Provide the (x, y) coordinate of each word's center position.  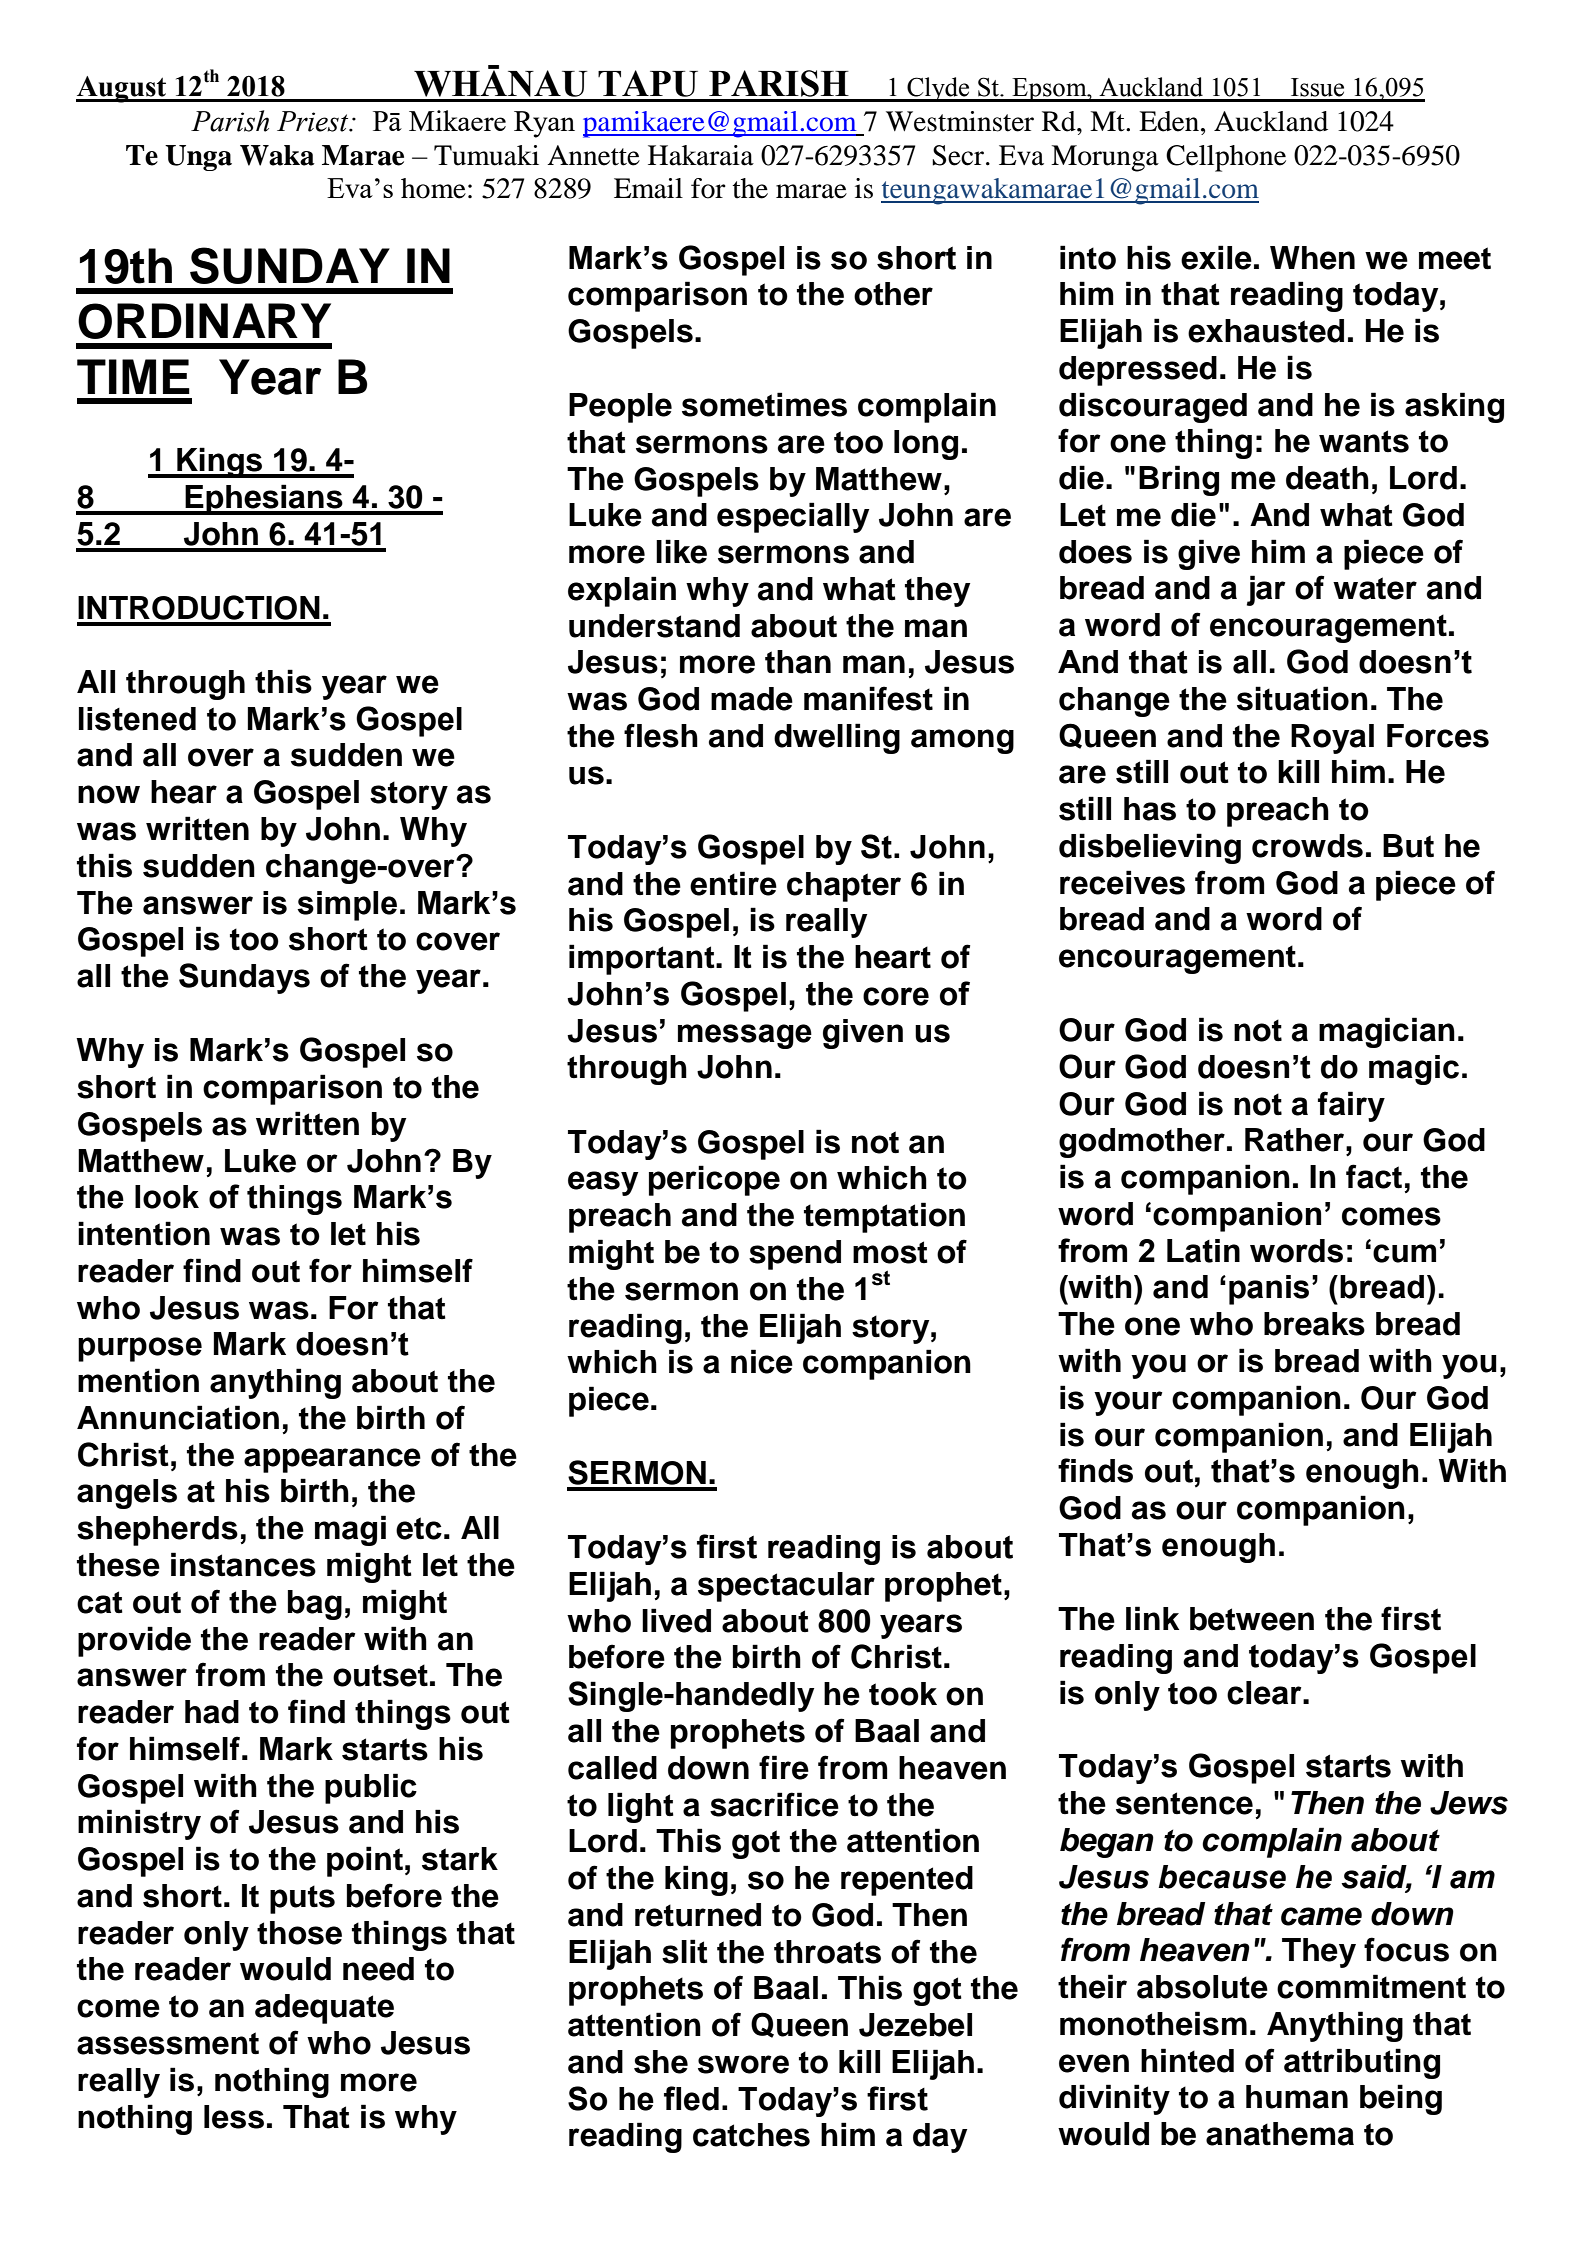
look (167, 1197)
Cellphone (1226, 158)
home (433, 188)
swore (743, 2064)
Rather (1294, 1140)
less (234, 2117)
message (745, 1036)
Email (648, 188)
